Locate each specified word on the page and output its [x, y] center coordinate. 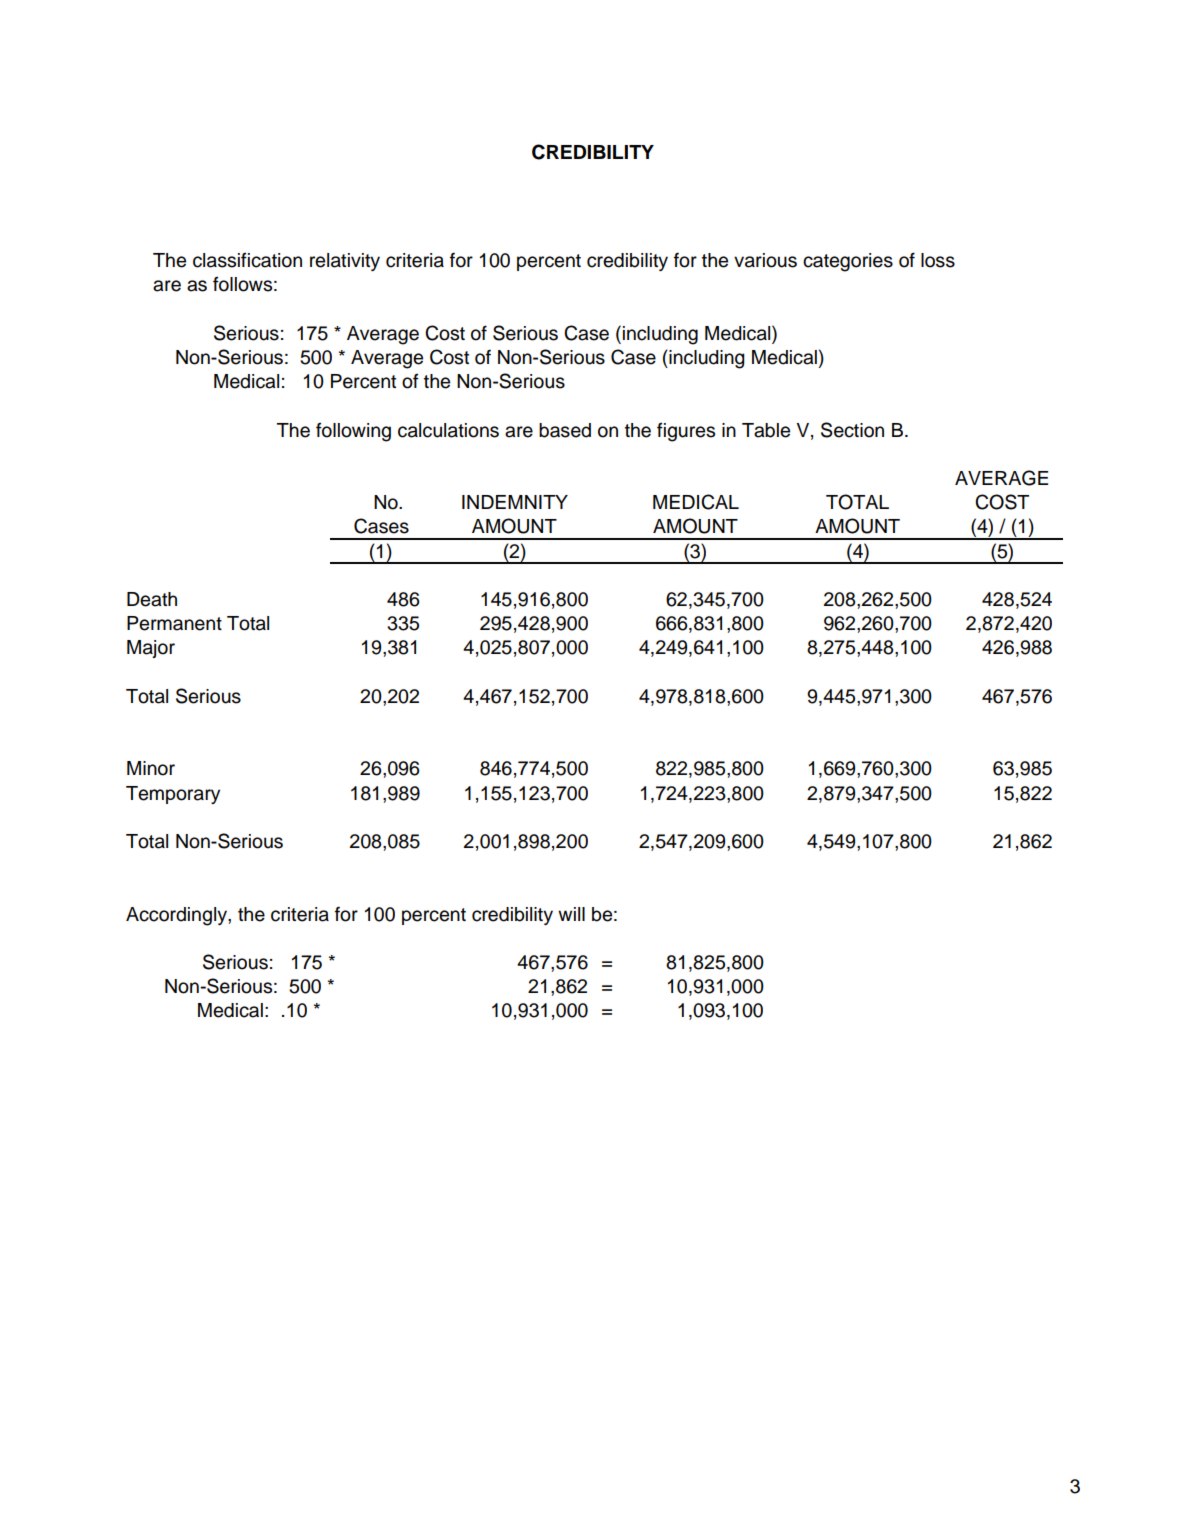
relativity [345, 262]
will [571, 914]
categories [848, 262]
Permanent [174, 623]
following [353, 432]
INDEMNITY [515, 502]
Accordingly [177, 916]
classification [247, 260]
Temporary [173, 795]
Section [852, 430]
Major [151, 649]
